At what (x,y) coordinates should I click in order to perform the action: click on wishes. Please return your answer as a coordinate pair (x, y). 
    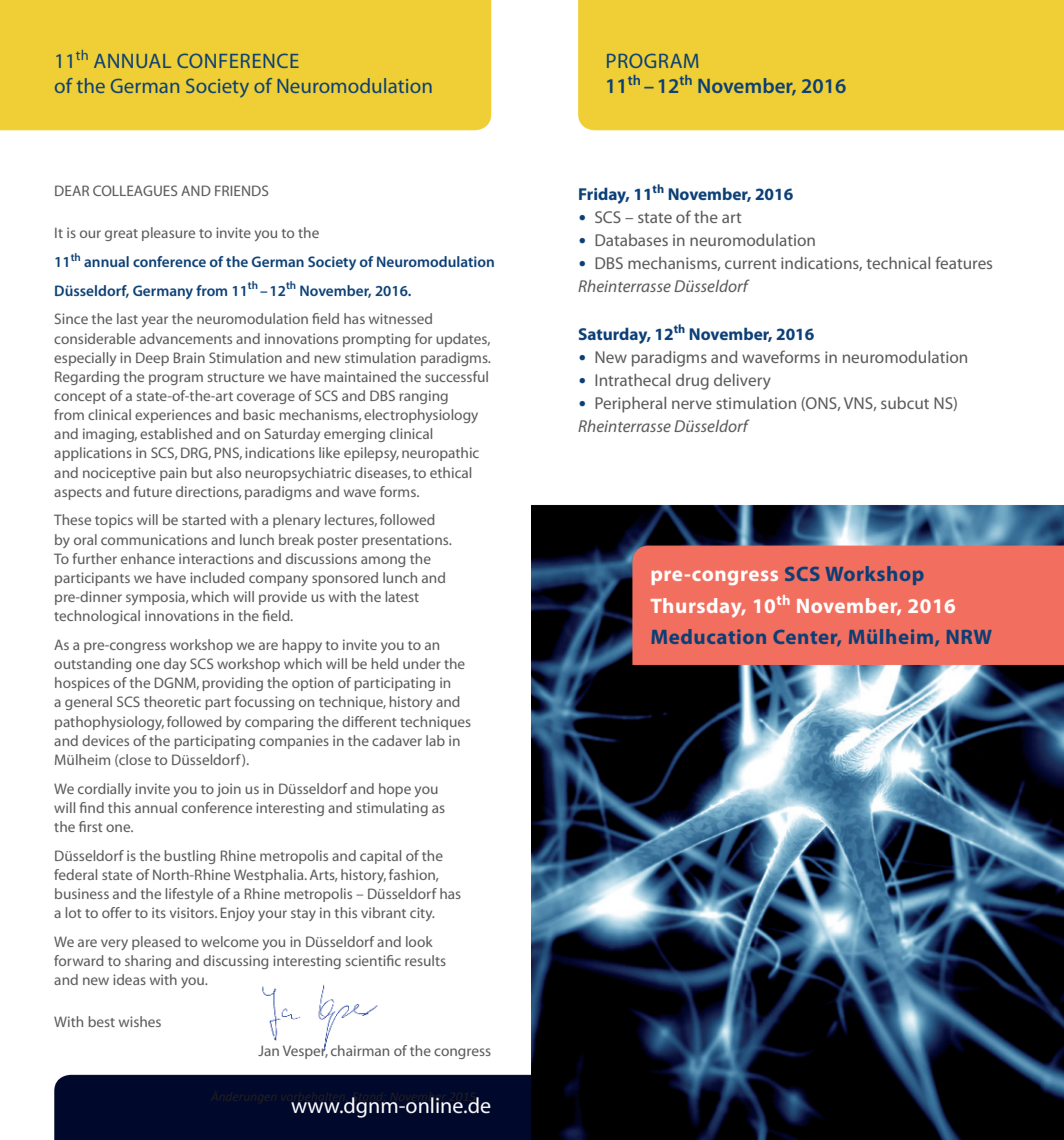
    Looking at the image, I should click on (140, 1021).
